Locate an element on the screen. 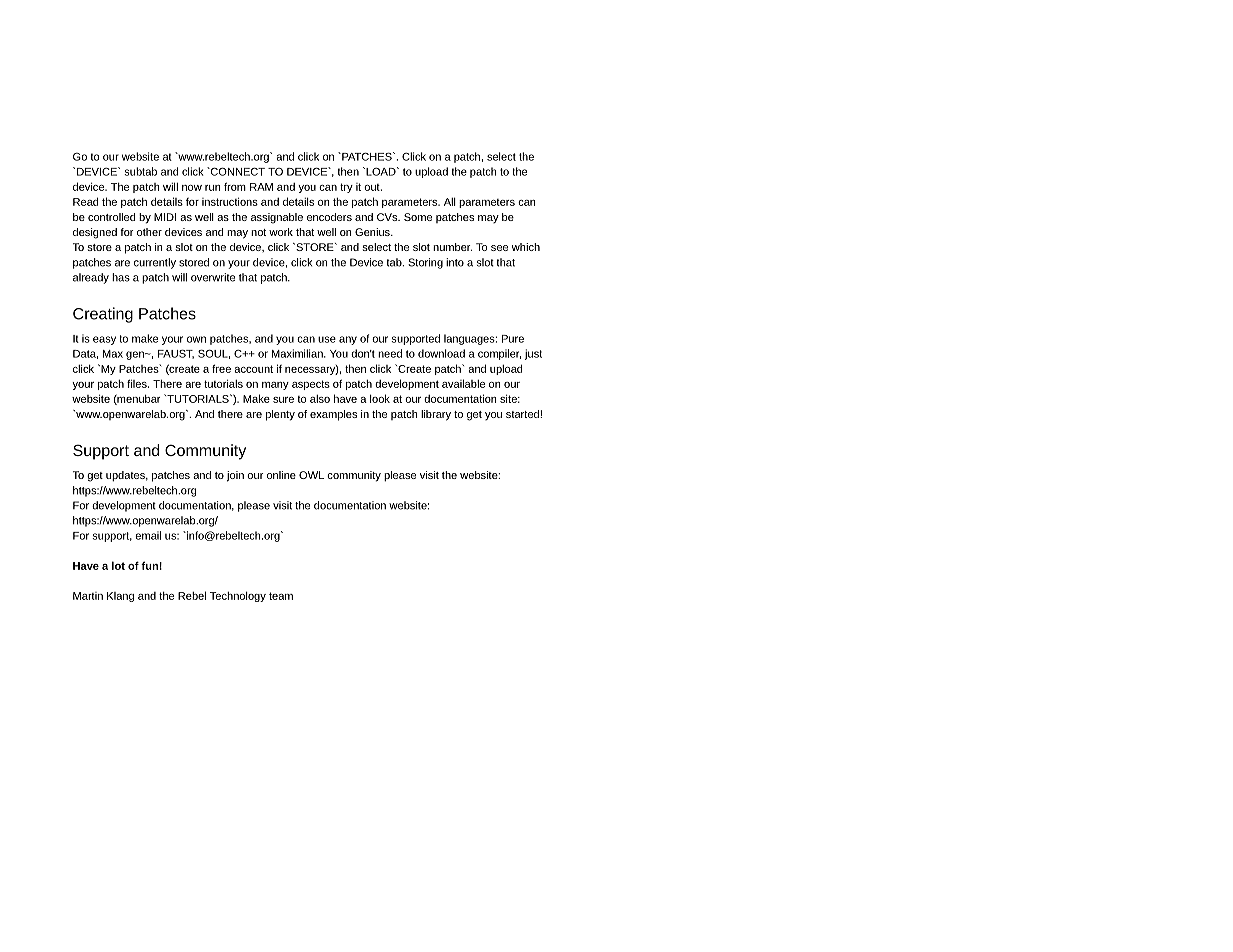 This screenshot has height=952, width=1233. use is located at coordinates (327, 339).
